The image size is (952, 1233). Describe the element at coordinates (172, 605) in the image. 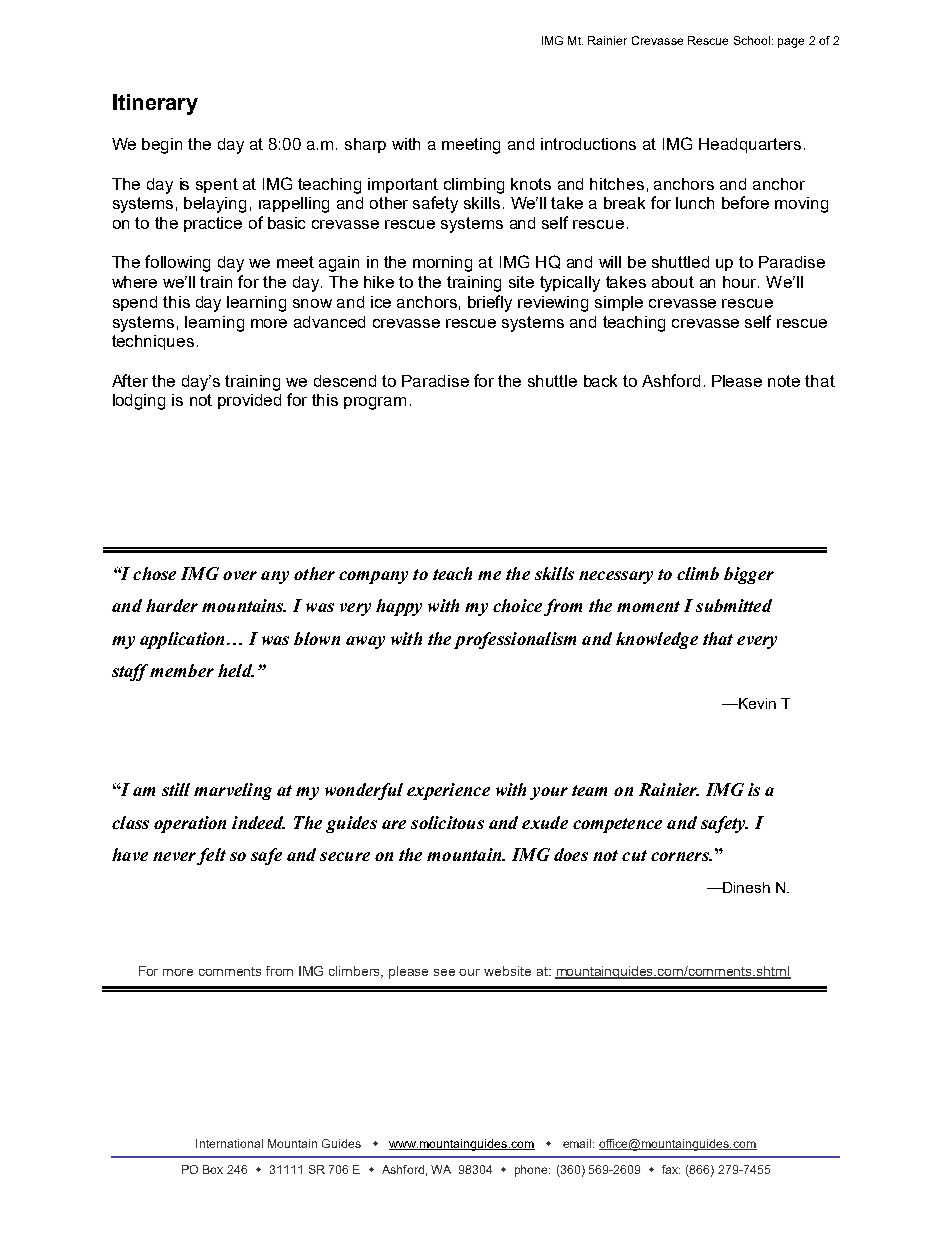

I see `harder` at that location.
